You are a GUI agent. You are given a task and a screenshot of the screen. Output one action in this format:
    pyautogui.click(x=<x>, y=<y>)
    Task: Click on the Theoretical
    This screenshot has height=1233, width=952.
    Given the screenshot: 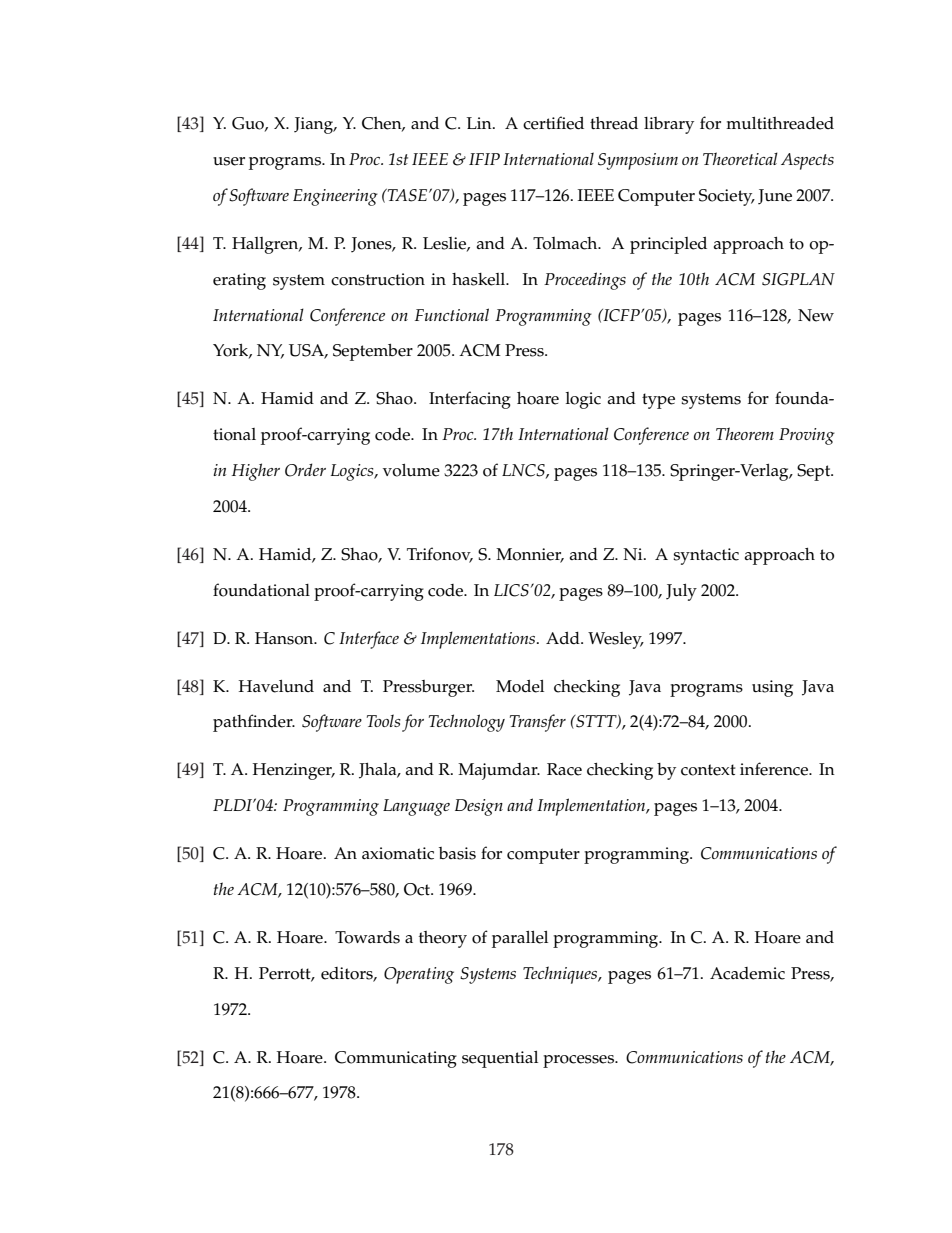 What is the action you would take?
    pyautogui.click(x=740, y=158)
